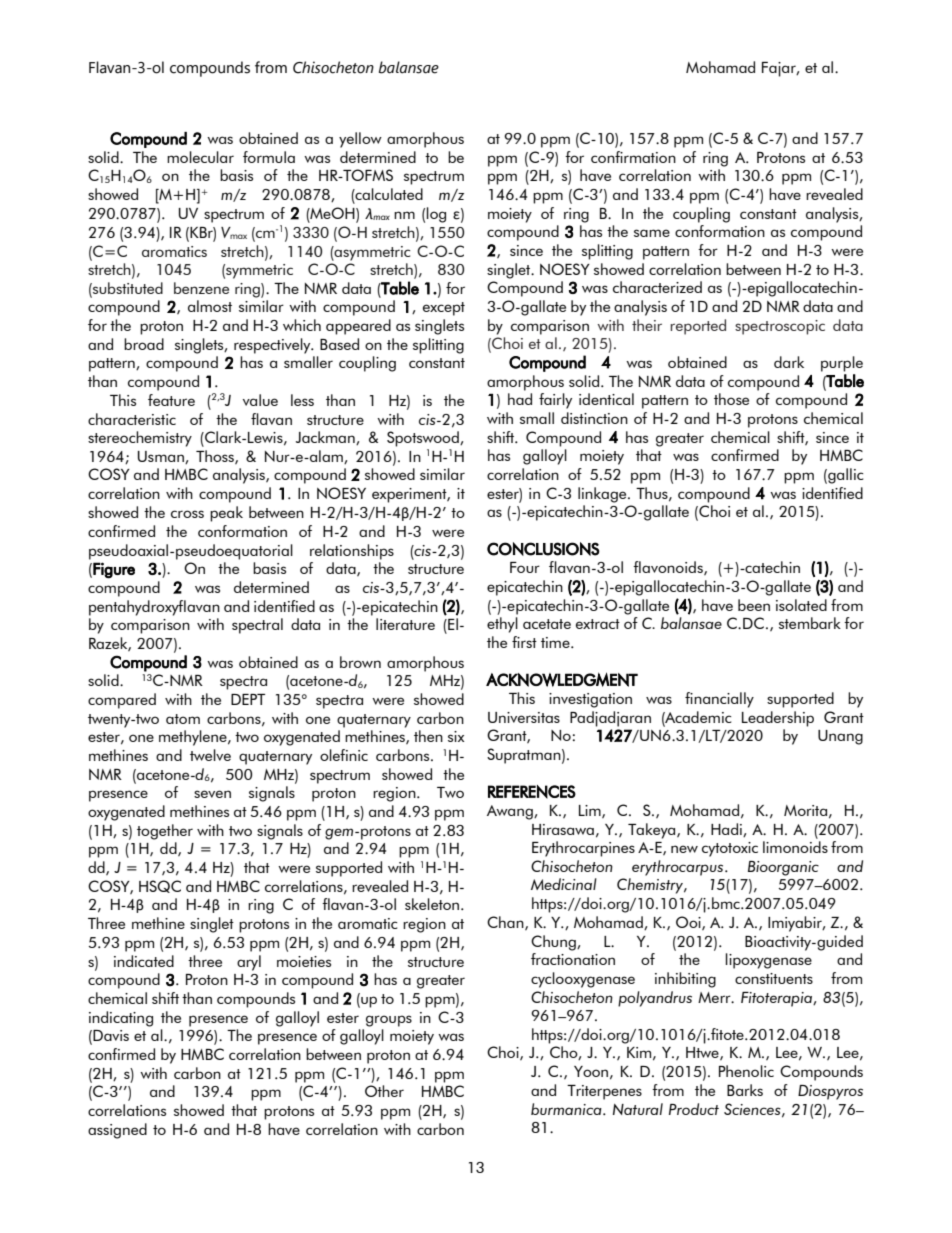  I want to click on first, so click(524, 642).
